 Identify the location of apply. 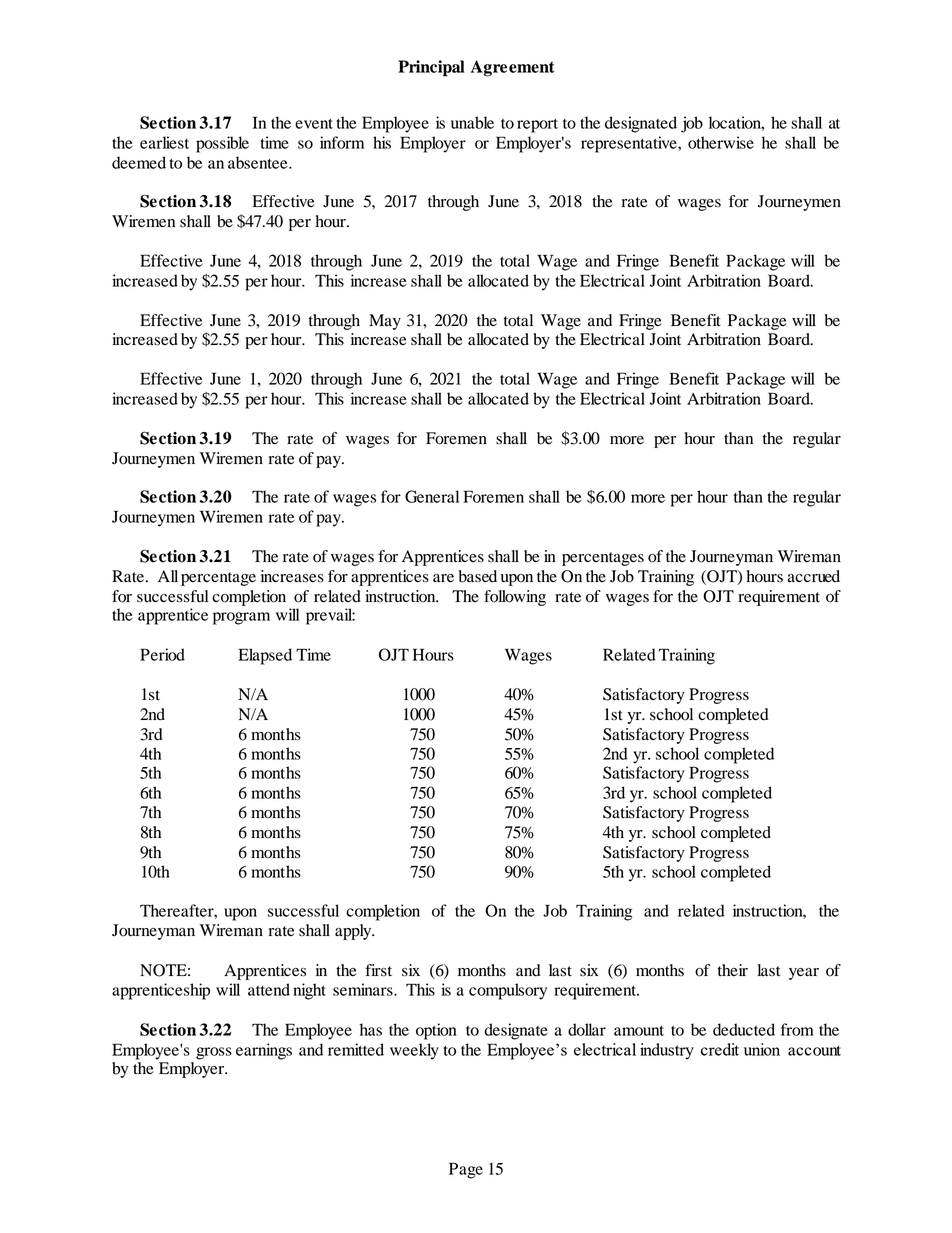
(354, 932).
